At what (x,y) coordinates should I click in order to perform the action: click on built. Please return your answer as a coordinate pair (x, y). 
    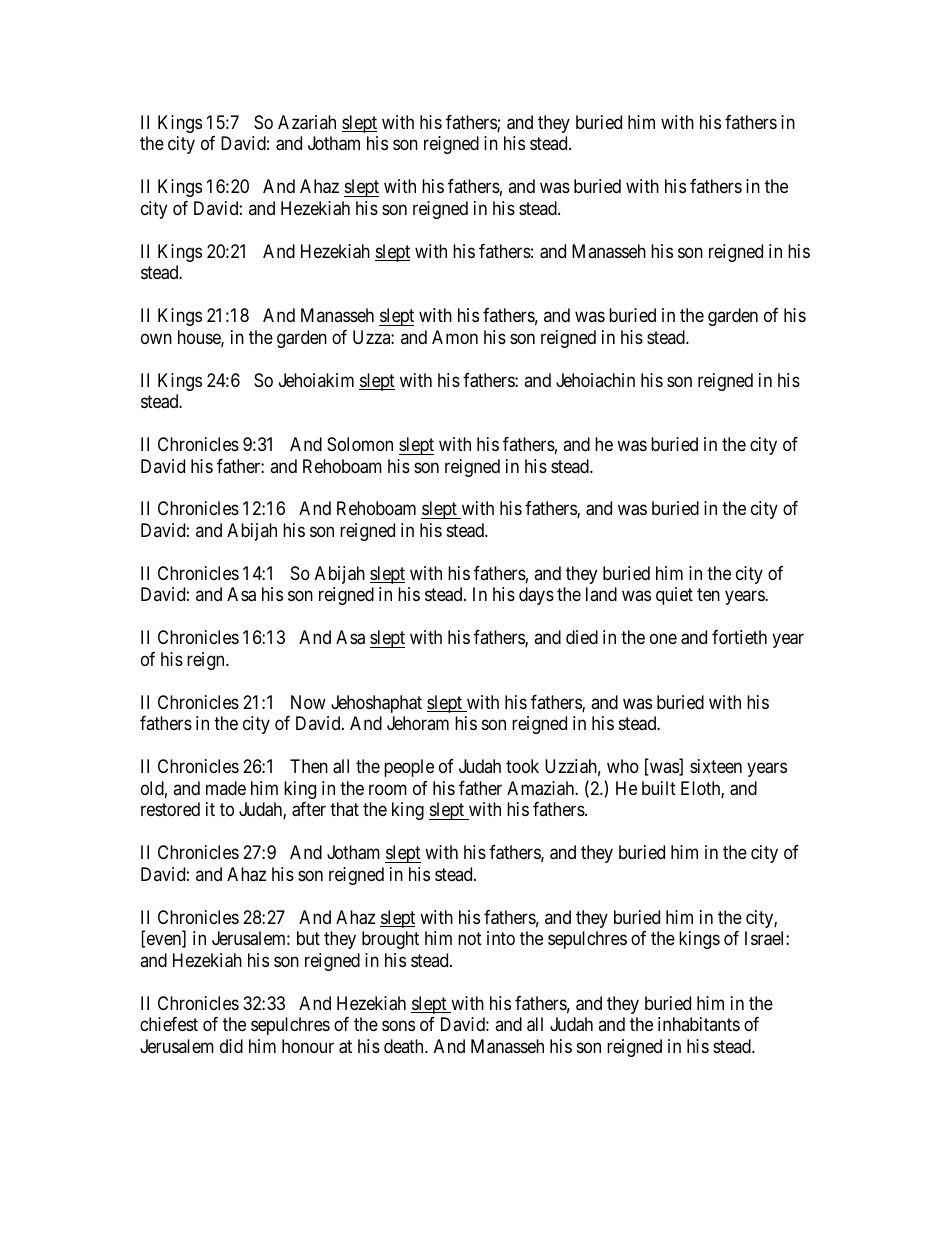
    Looking at the image, I should click on (659, 788).
